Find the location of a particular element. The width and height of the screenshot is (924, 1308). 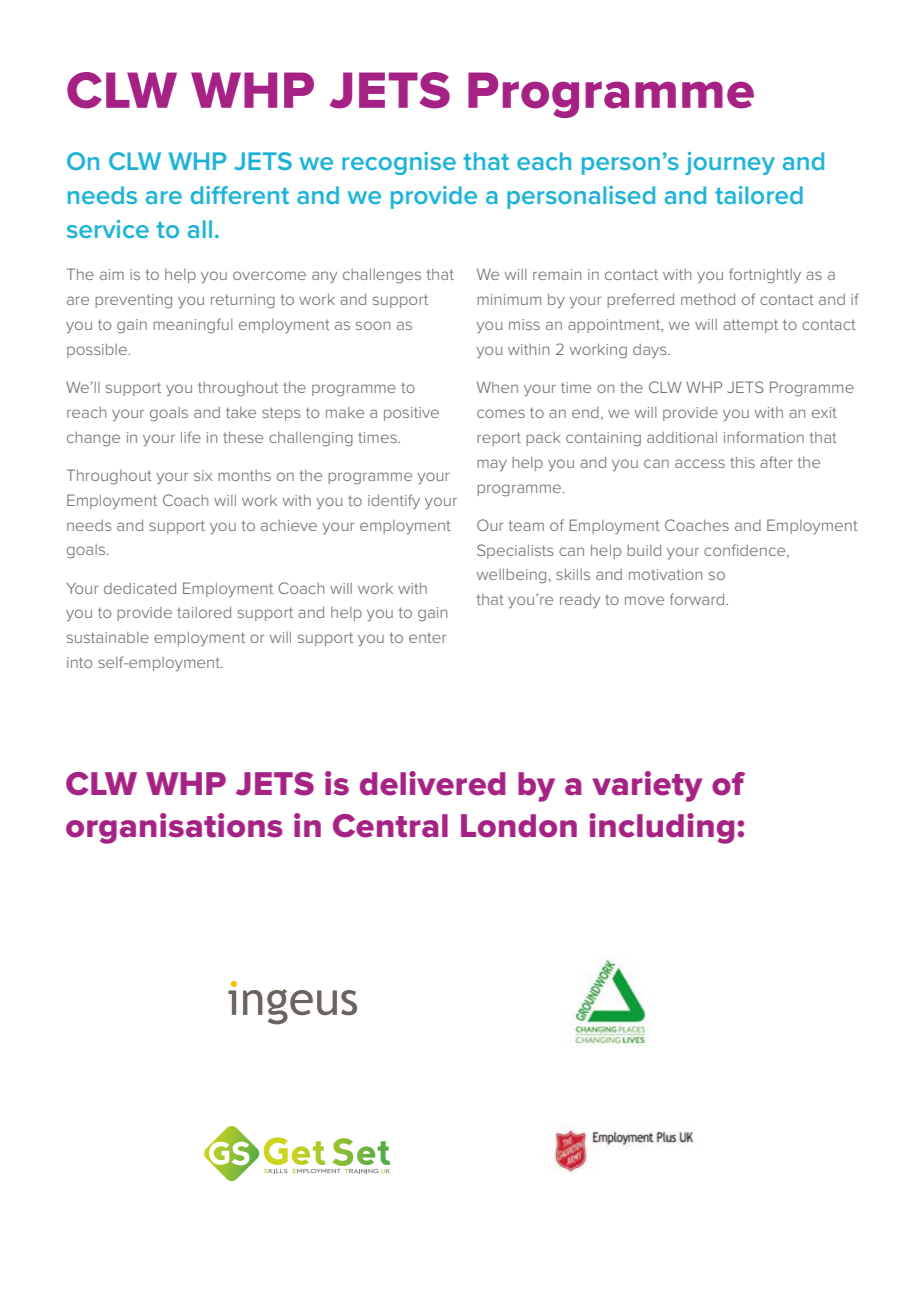

take is located at coordinates (241, 412).
